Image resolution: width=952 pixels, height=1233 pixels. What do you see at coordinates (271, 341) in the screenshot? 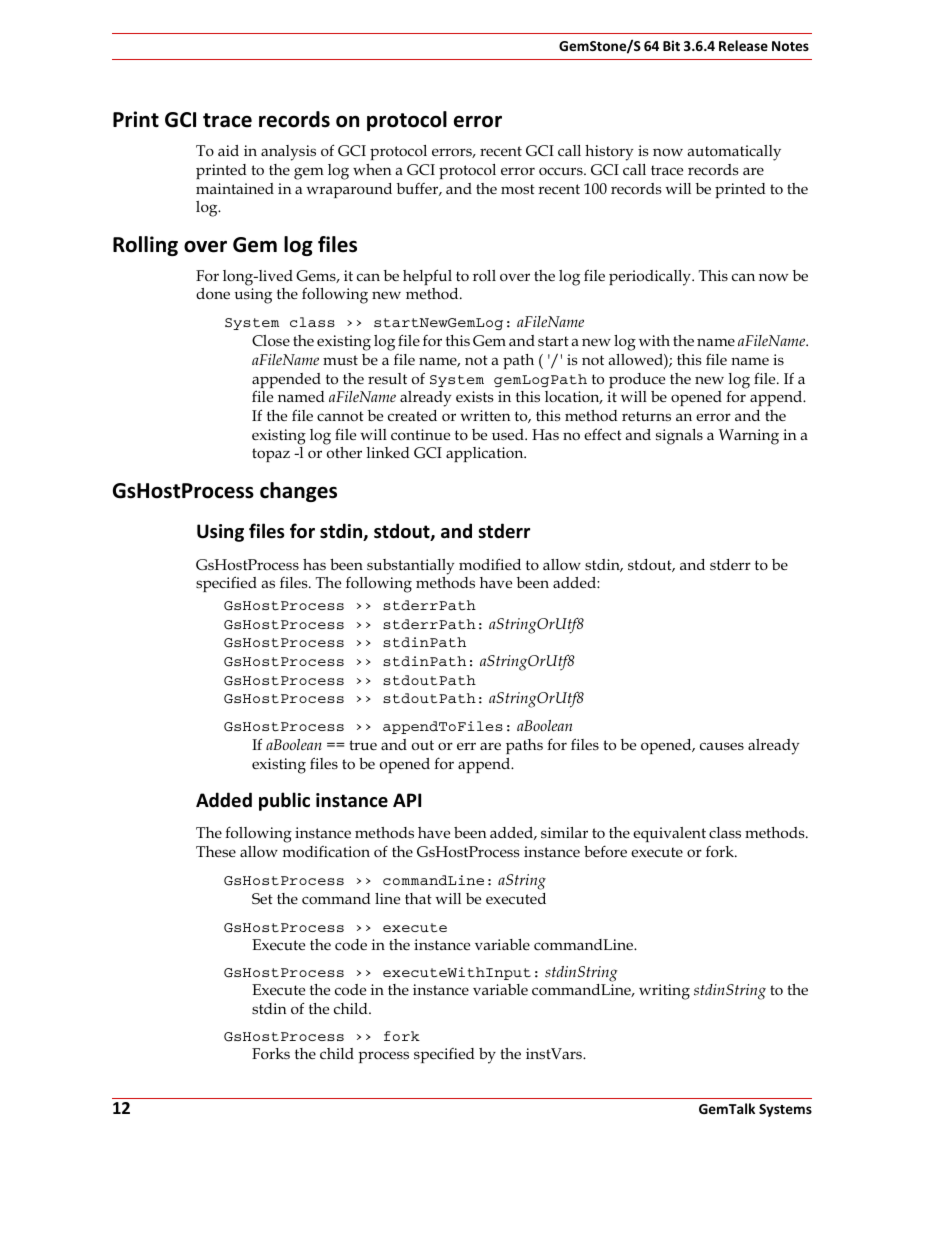
I see `Close` at bounding box center [271, 341].
